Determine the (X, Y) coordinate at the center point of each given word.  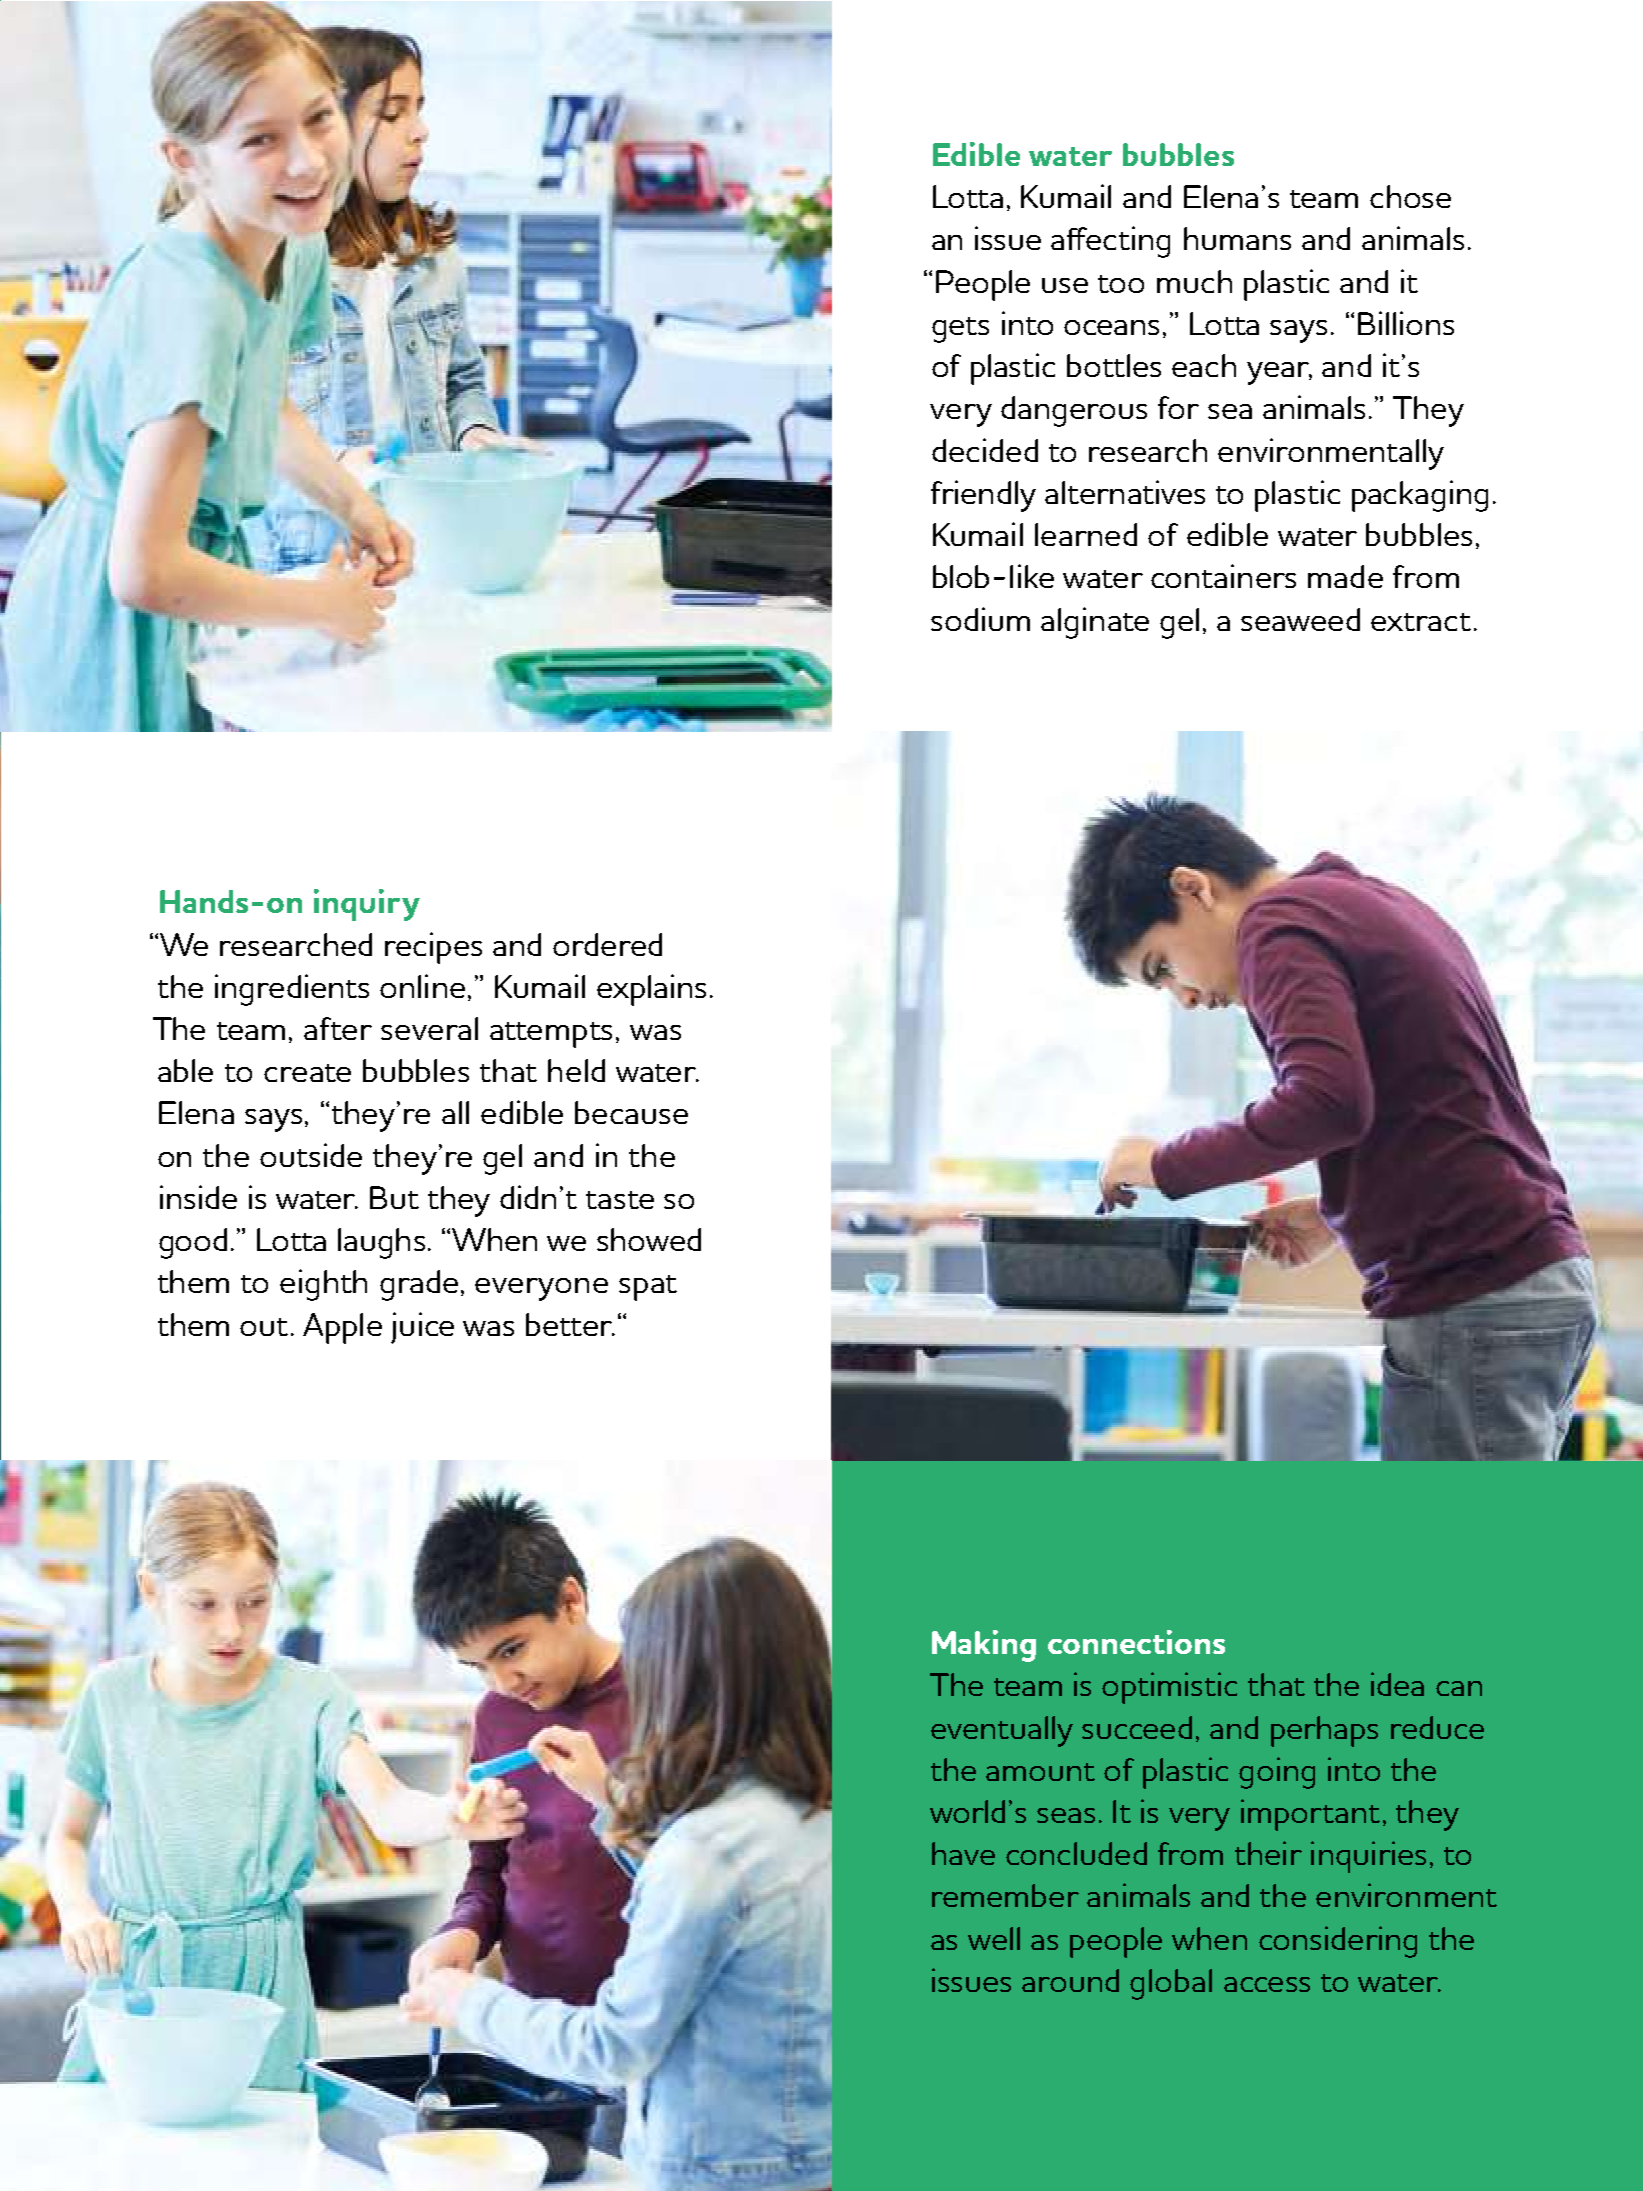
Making (984, 1646)
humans (1237, 238)
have (963, 1853)
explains (651, 990)
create (307, 1073)
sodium (980, 619)
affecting (1110, 242)
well (994, 1938)
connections (1136, 1642)
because (631, 1112)
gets (960, 330)
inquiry (367, 905)
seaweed (1300, 619)
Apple (342, 1328)
